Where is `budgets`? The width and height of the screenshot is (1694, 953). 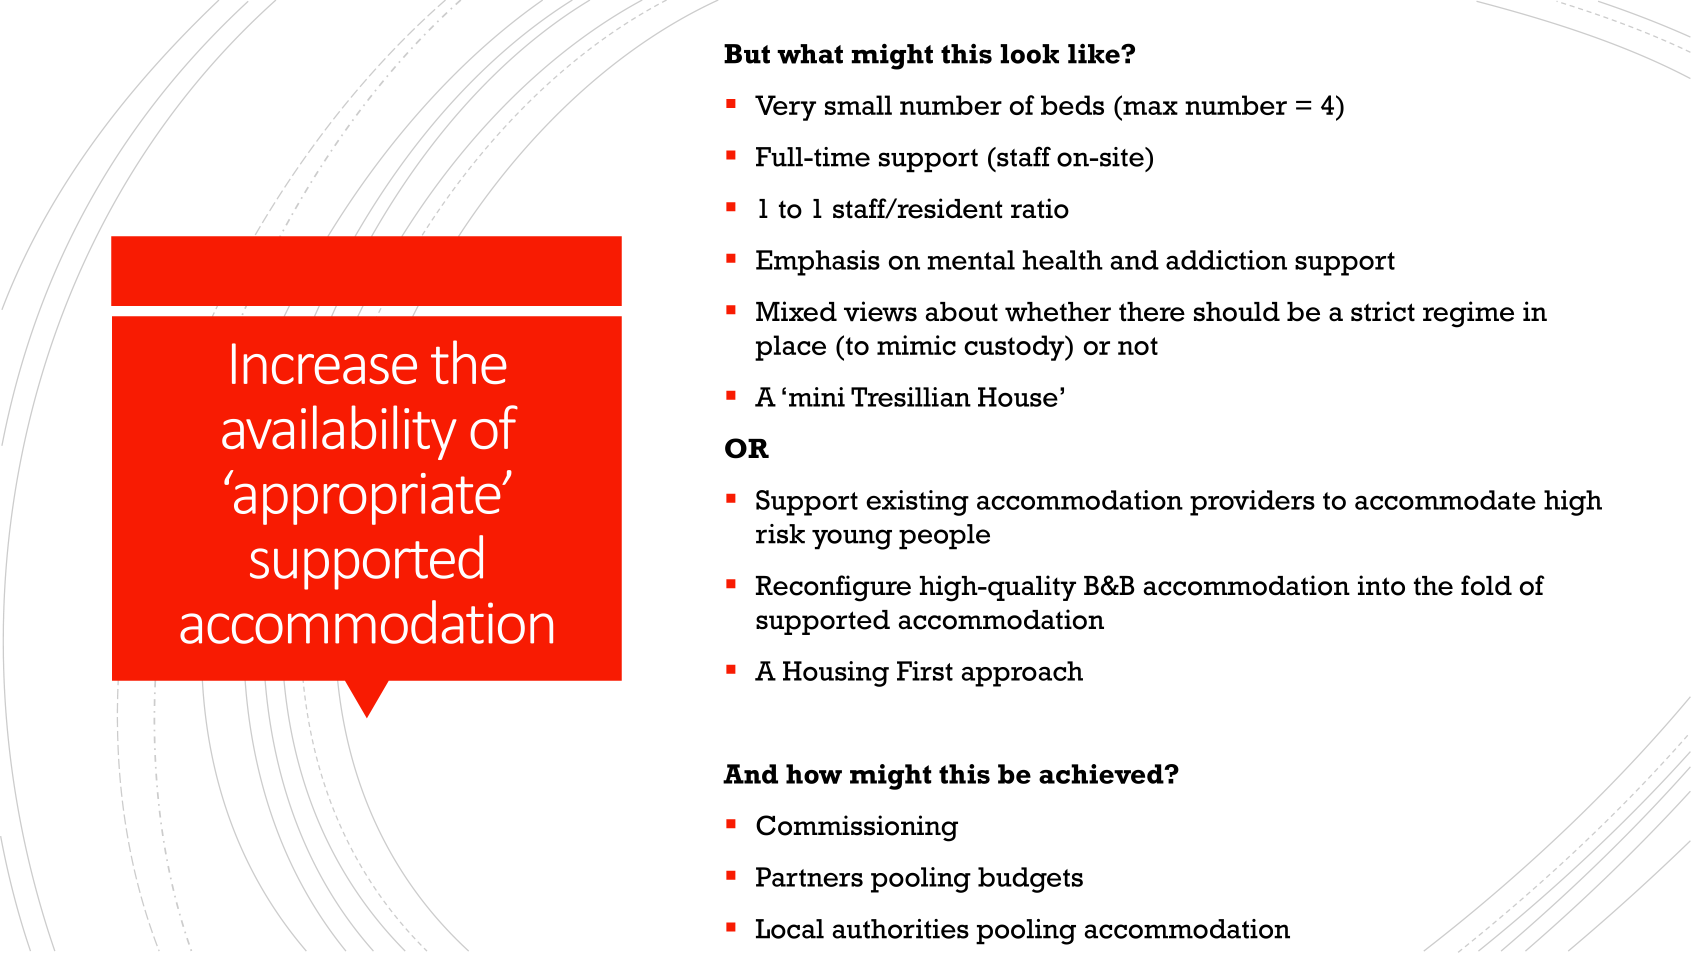 budgets is located at coordinates (1030, 880).
